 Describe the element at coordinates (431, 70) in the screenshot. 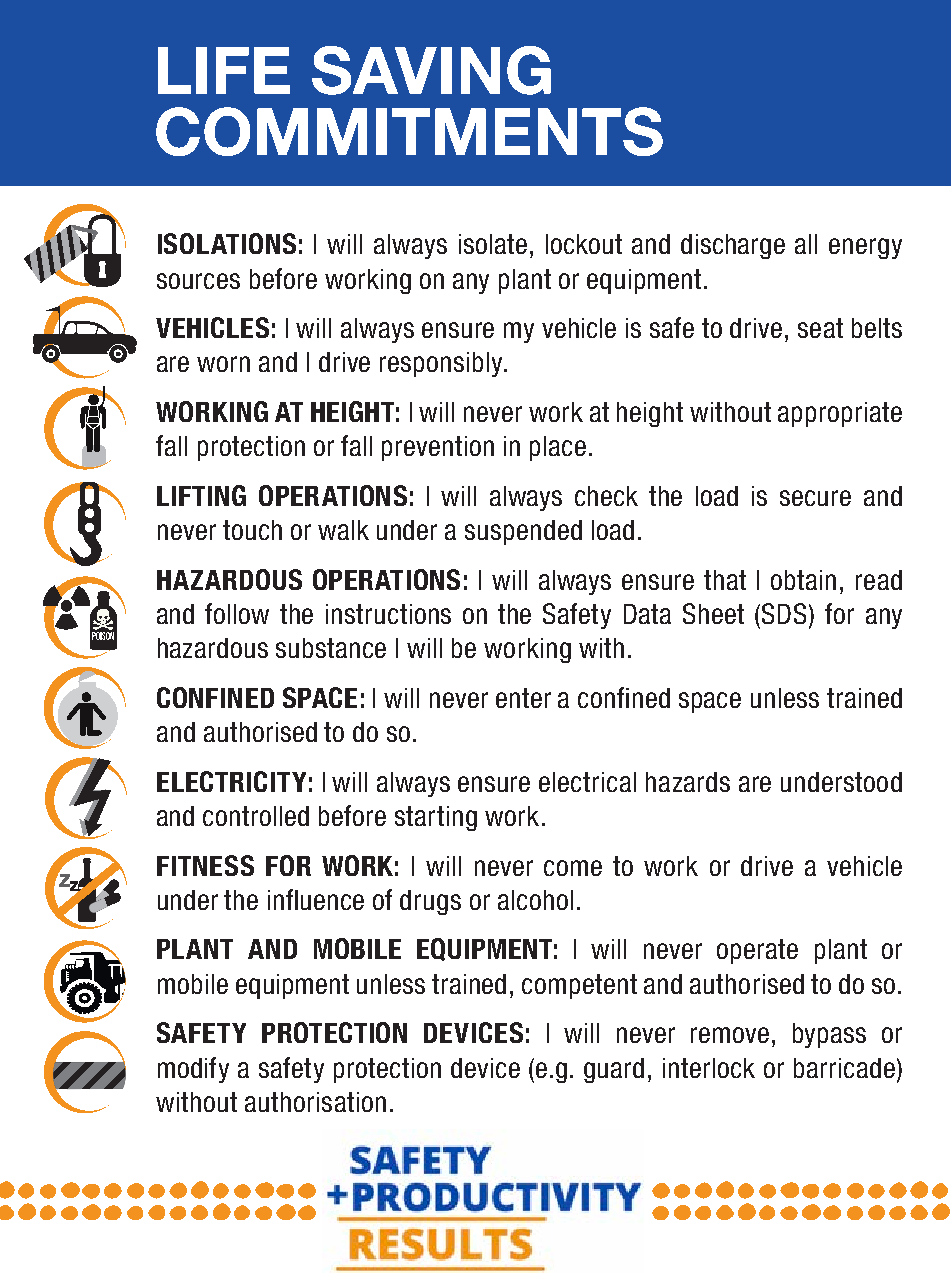

I see `SAVING` at that location.
